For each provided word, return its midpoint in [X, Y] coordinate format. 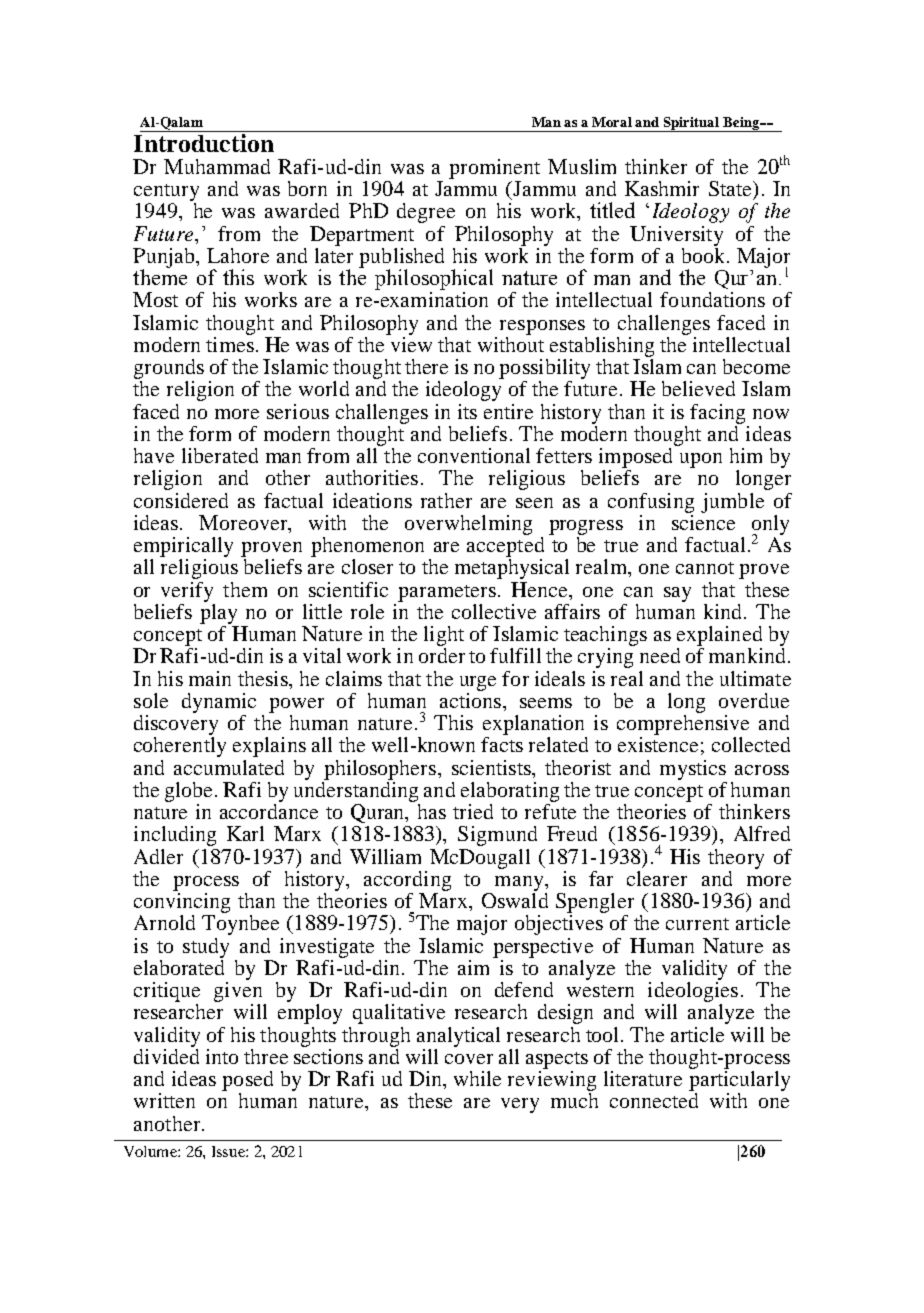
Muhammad [217, 166]
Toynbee [240, 925]
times [230, 343]
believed [698, 388]
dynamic [219, 703]
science [703, 521]
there [426, 366]
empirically [183, 547]
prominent [494, 169]
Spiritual [692, 124]
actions [470, 699]
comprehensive [683, 723]
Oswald [515, 899]
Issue [229, 1151]
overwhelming [468, 525]
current [697, 924]
